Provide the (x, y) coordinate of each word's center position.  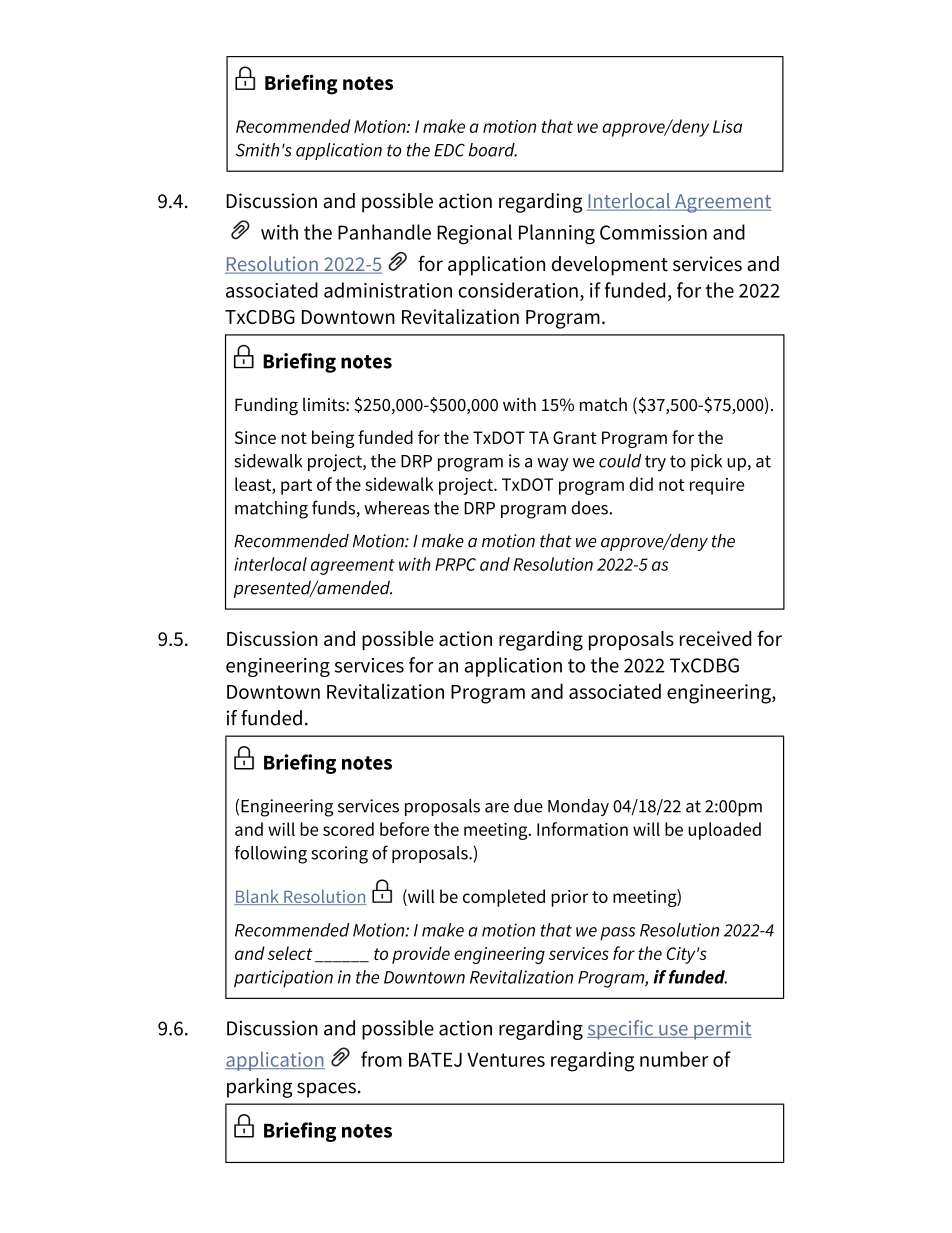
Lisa (727, 126)
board (493, 150)
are (497, 808)
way (552, 464)
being (333, 439)
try (655, 463)
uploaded (724, 831)
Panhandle (384, 232)
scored (348, 829)
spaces (326, 1090)
